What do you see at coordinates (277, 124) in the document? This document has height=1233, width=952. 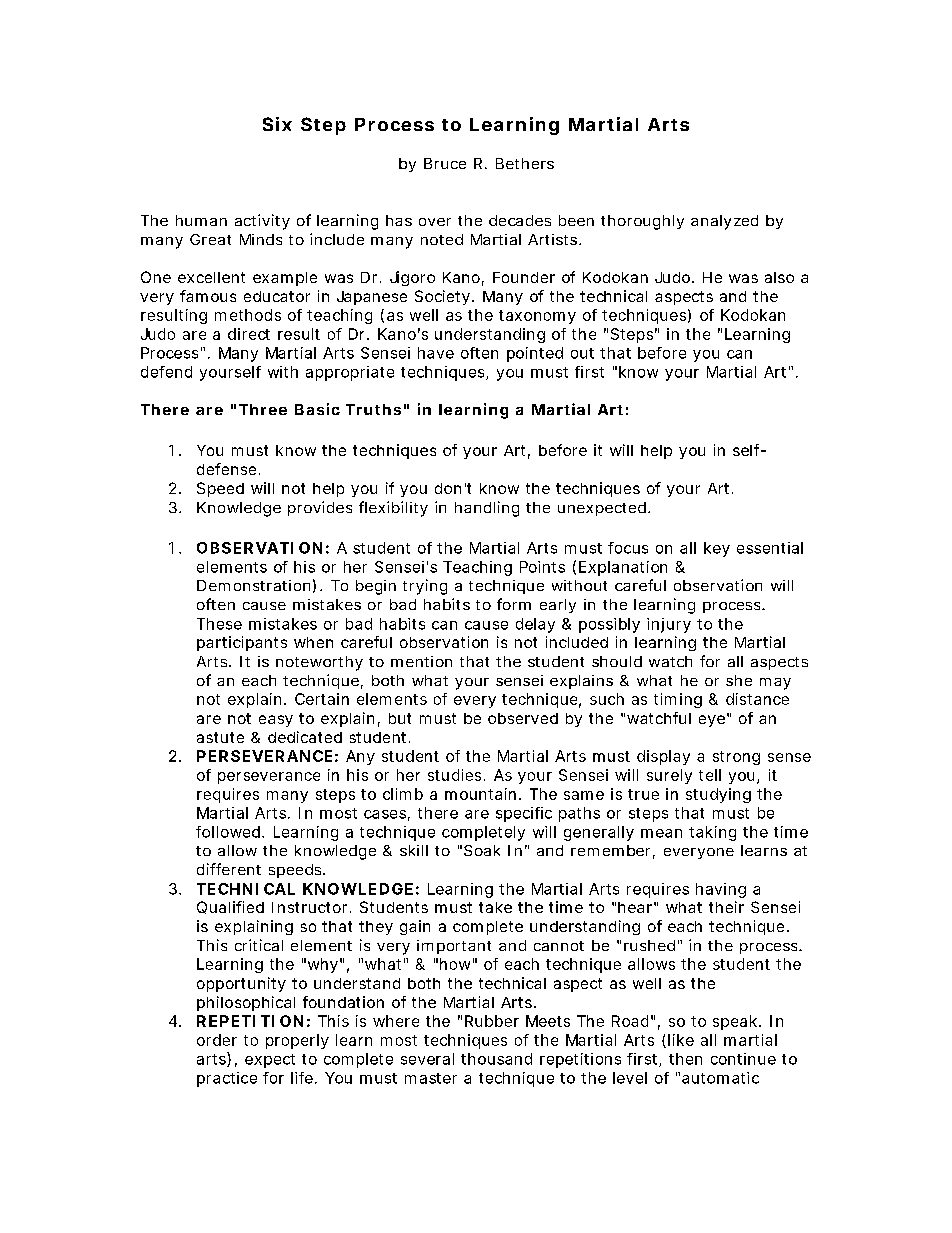 I see `Six` at bounding box center [277, 124].
